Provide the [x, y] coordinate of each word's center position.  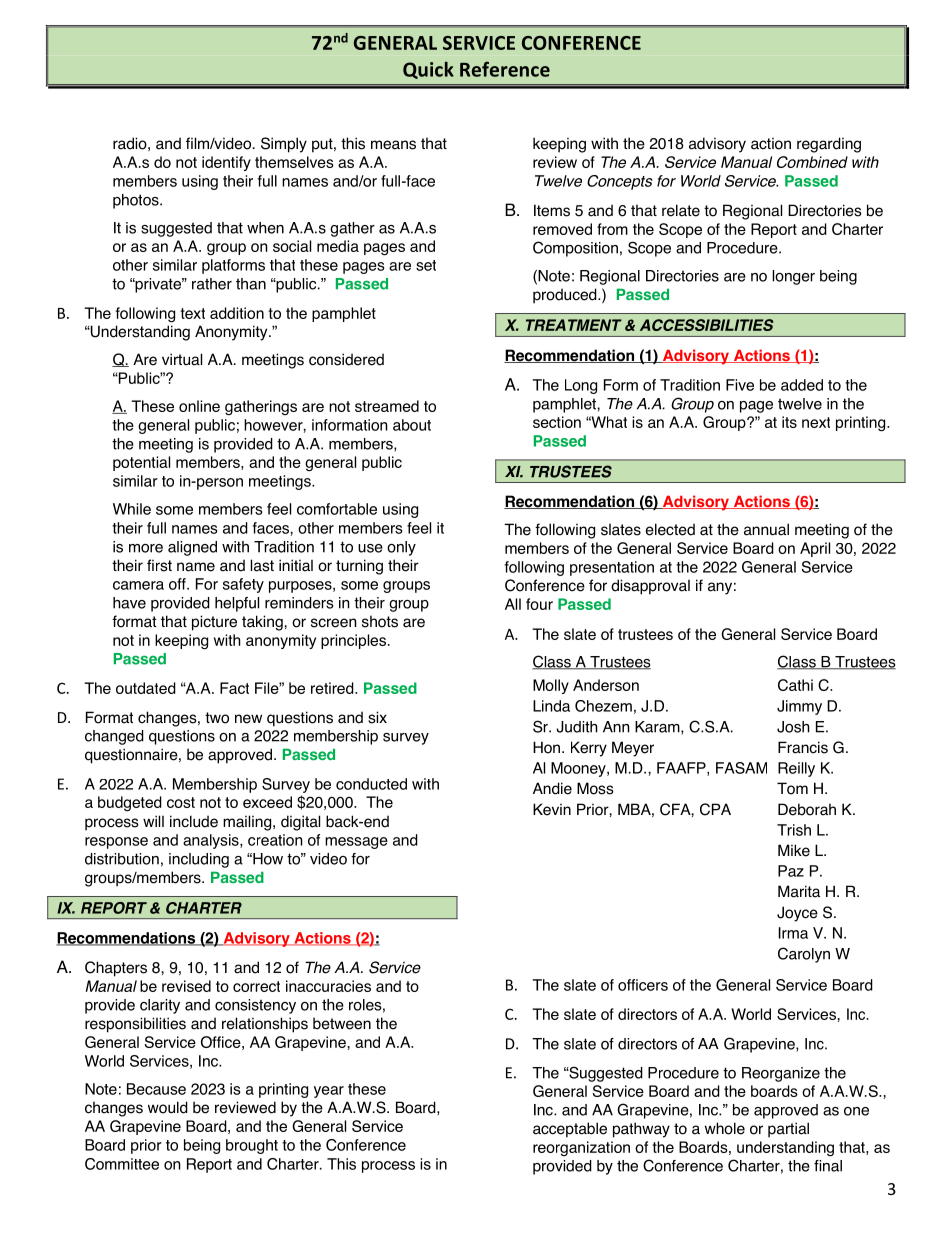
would [168, 1107]
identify [226, 163]
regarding [829, 145]
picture [214, 623]
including [199, 860]
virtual [182, 359]
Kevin [552, 809]
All [513, 604]
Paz [791, 871]
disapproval [650, 587]
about [412, 425]
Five [740, 385]
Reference [505, 69]
